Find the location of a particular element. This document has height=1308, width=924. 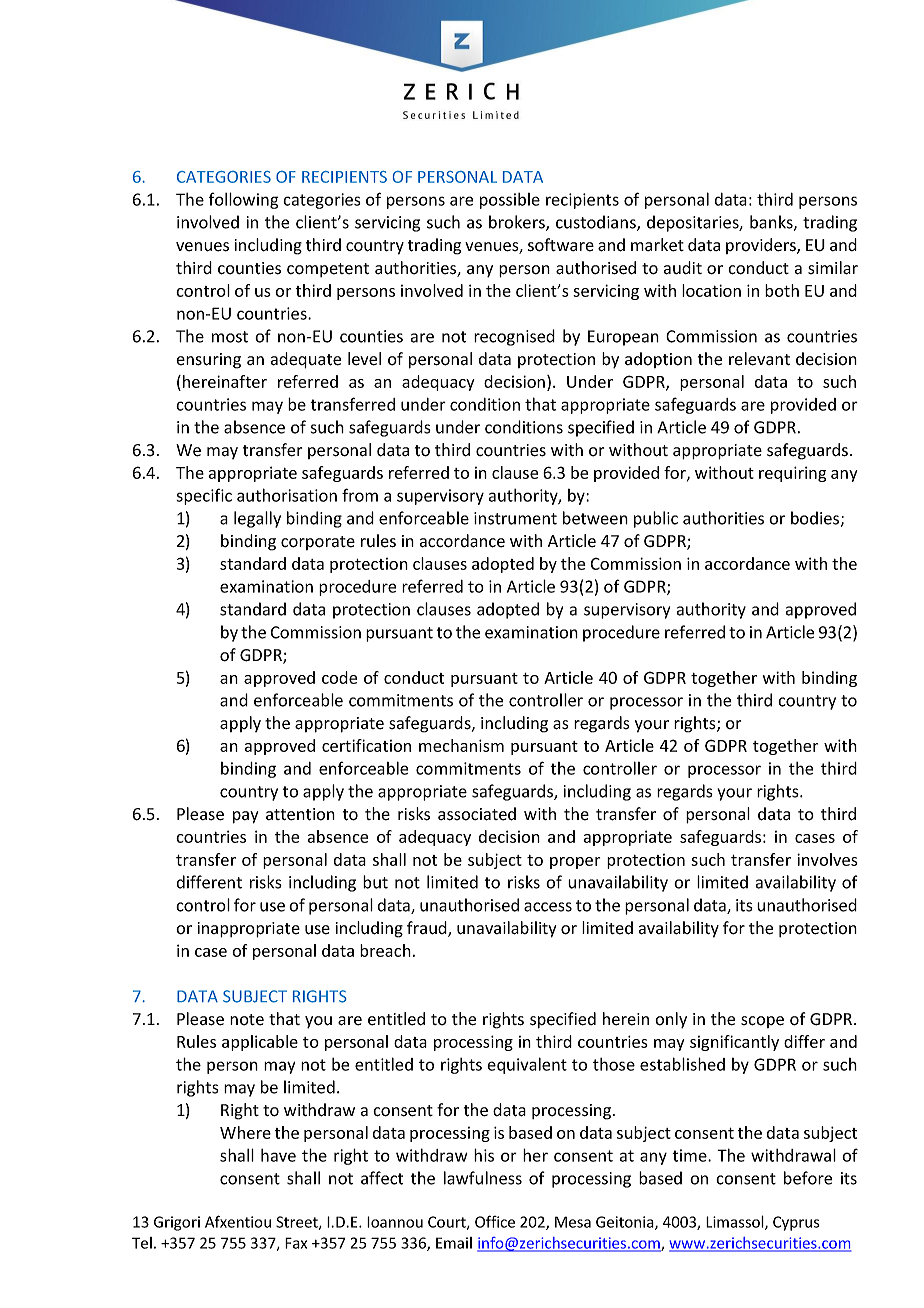

involves is located at coordinates (827, 859).
